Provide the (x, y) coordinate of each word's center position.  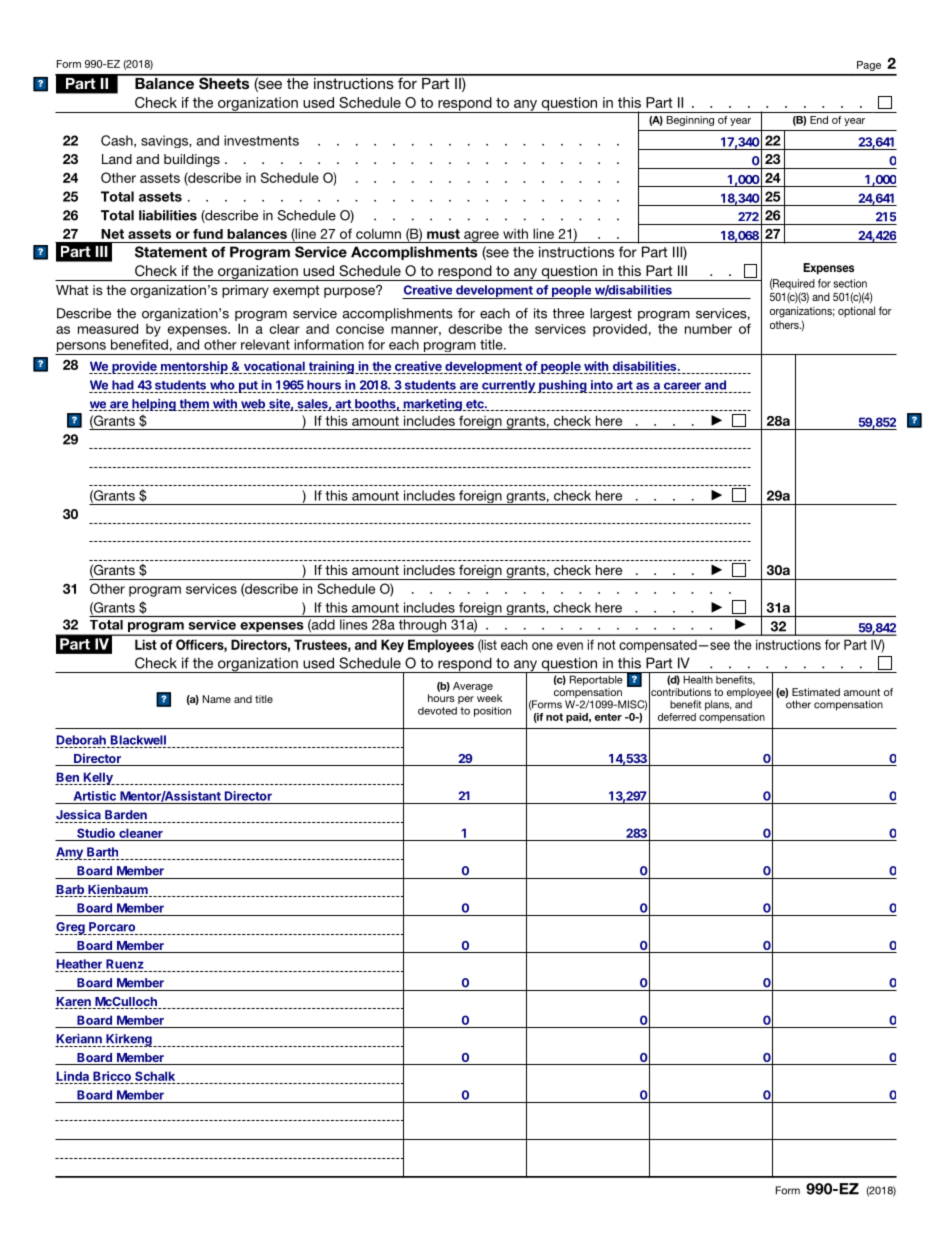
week (489, 698)
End (819, 120)
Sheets (224, 82)
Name (217, 699)
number (708, 329)
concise (360, 329)
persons (81, 348)
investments (261, 140)
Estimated (816, 692)
